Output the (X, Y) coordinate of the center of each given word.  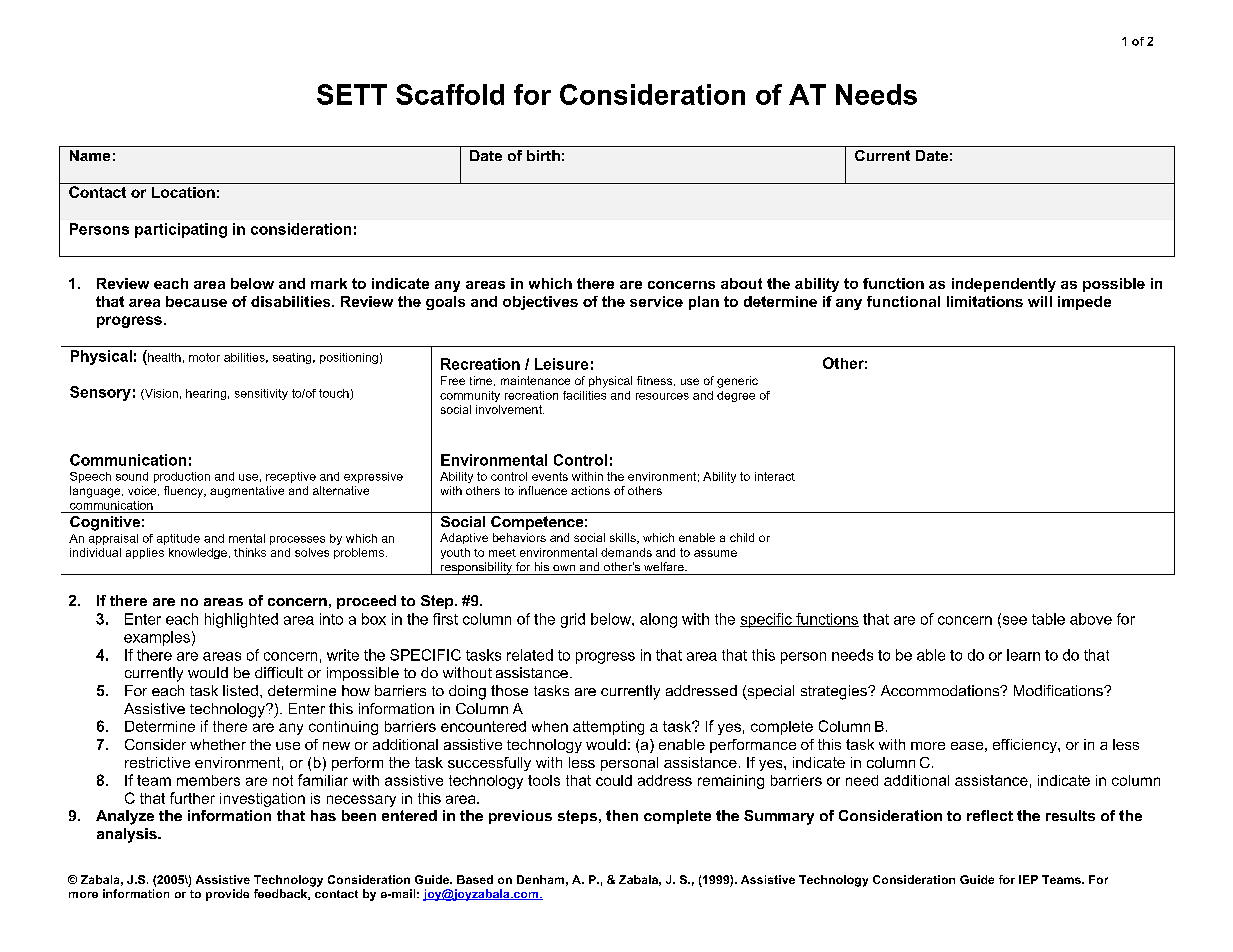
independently (1004, 285)
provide (227, 895)
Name (90, 155)
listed (240, 690)
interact (775, 476)
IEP (1028, 879)
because (196, 301)
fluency (184, 492)
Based (475, 879)
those (509, 690)
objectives (540, 303)
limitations (985, 301)
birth (543, 155)
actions (590, 490)
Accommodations (941, 690)
